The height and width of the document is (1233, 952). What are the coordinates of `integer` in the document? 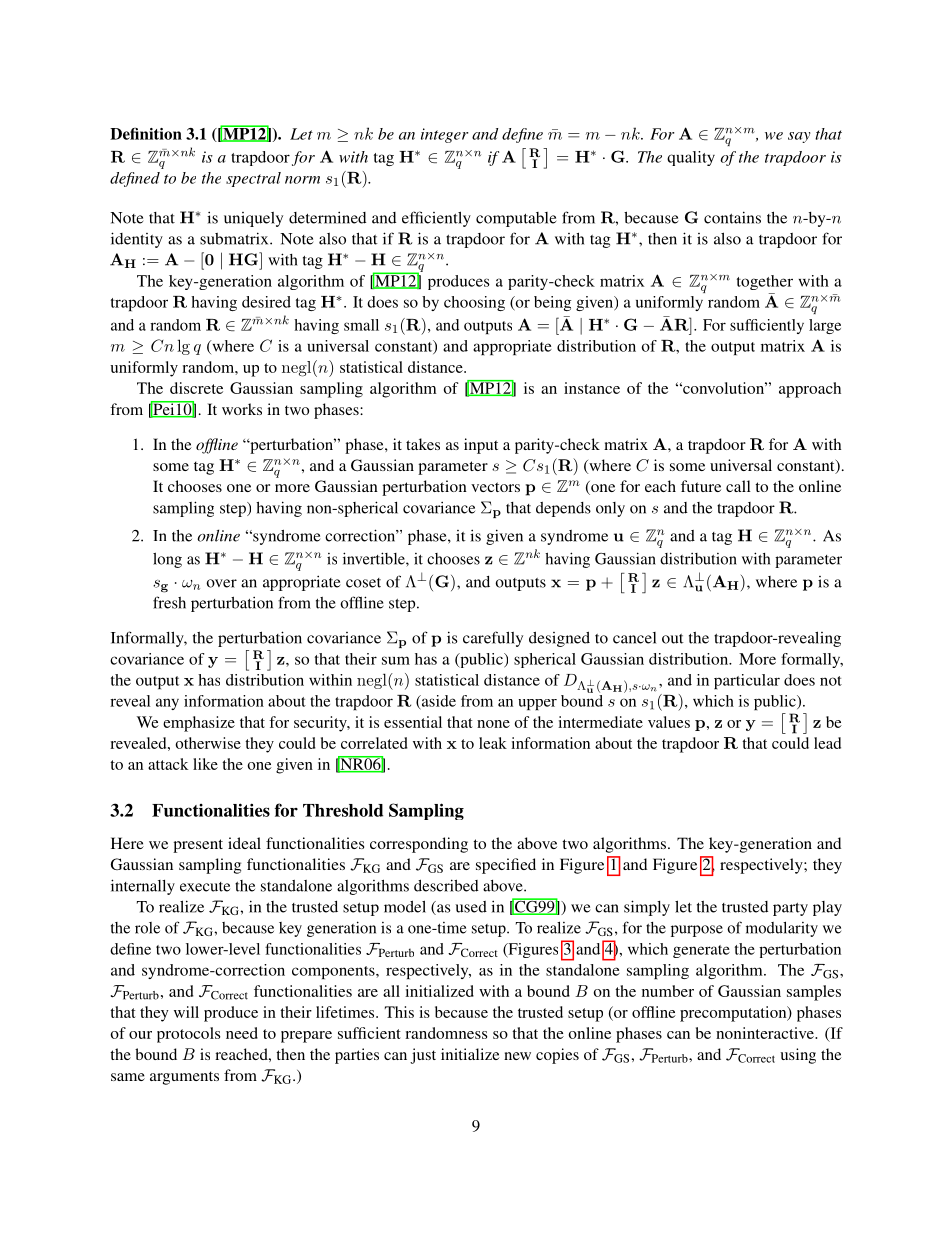 It's located at (444, 135).
